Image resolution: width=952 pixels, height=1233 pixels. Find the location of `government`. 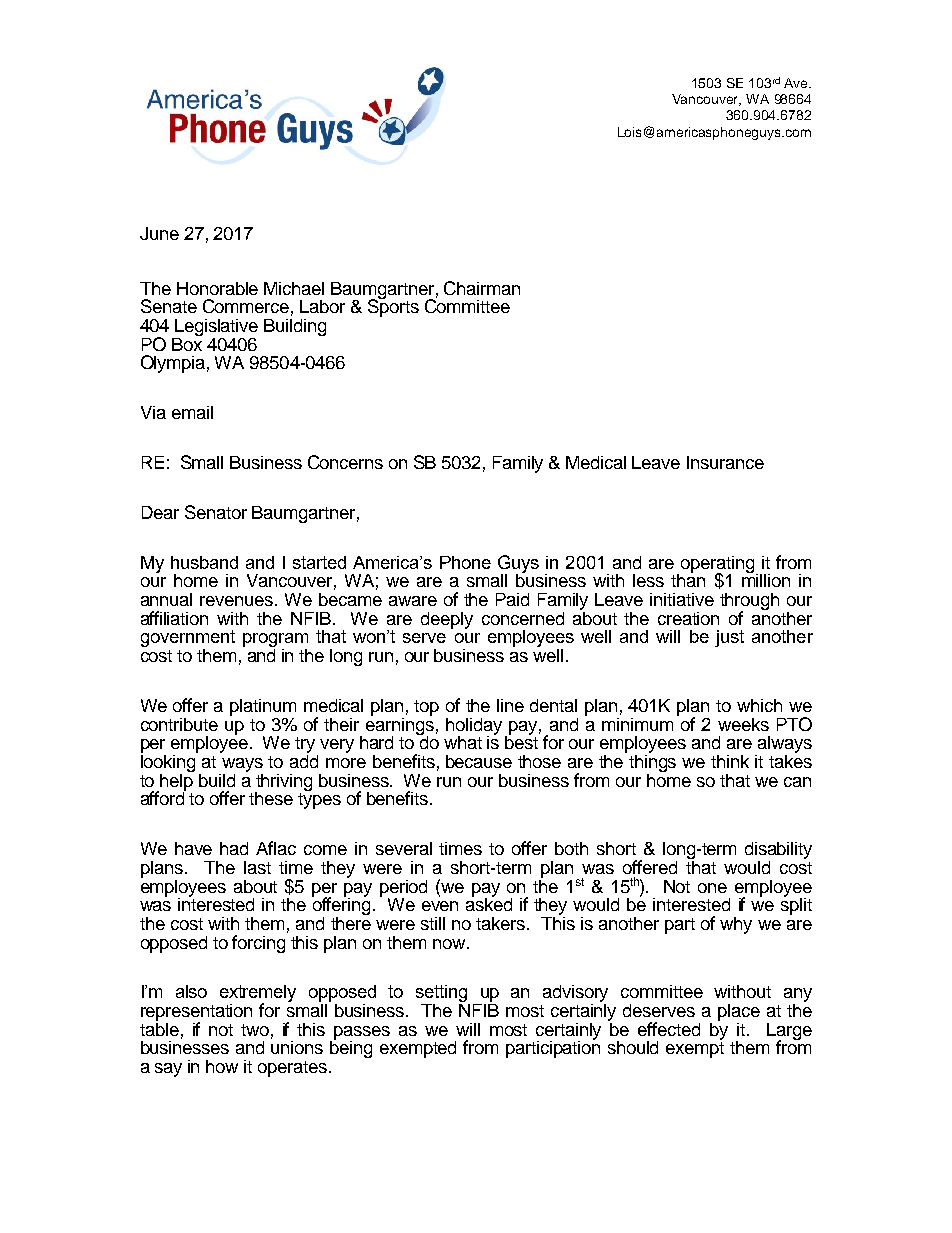

government is located at coordinates (188, 640).
